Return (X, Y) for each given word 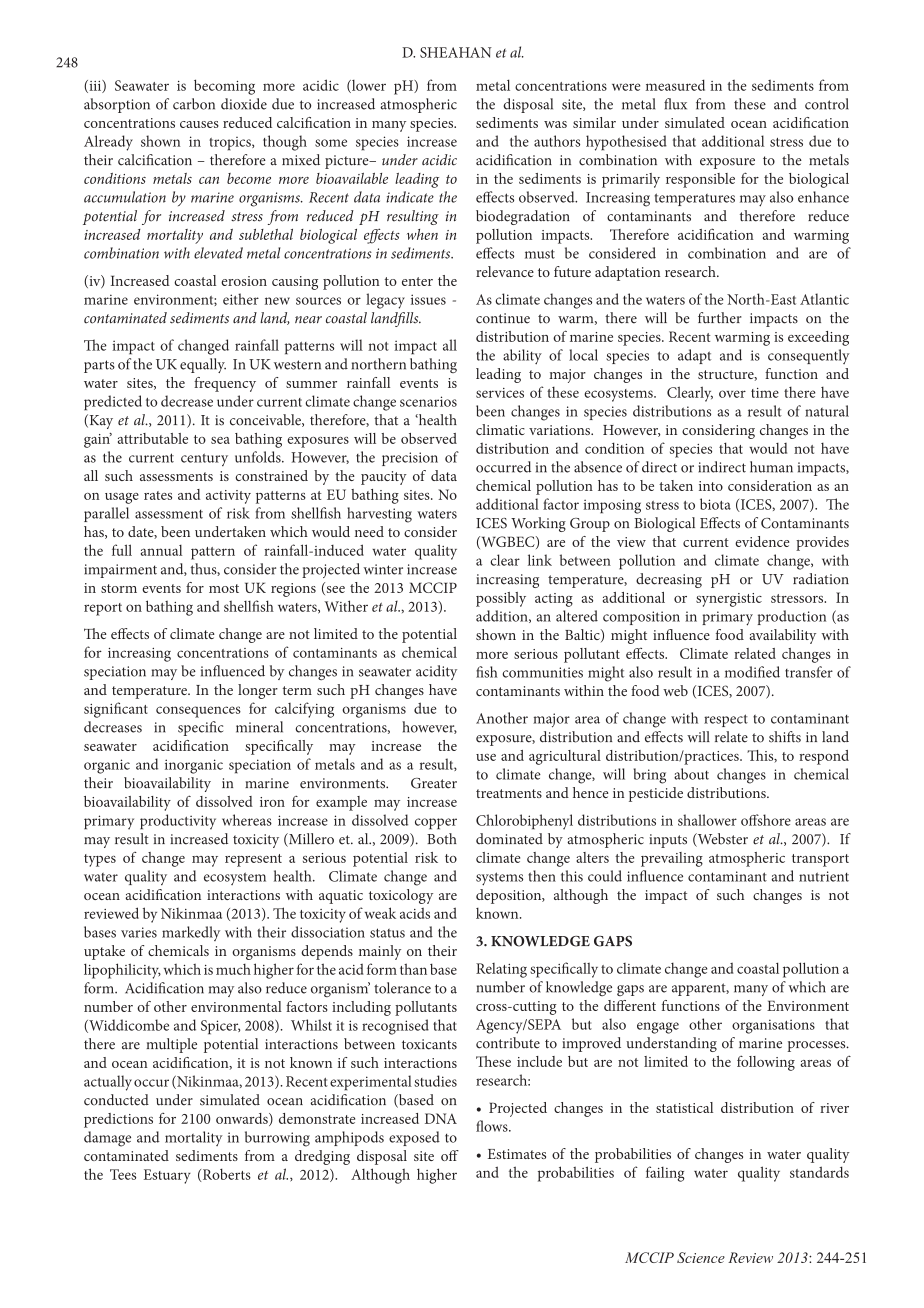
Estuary (167, 1176)
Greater (434, 783)
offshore (766, 820)
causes (199, 124)
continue (503, 318)
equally (203, 365)
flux (675, 104)
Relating (501, 970)
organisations (773, 1026)
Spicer (220, 1027)
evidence (762, 541)
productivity (178, 822)
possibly (501, 599)
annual (161, 550)
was (555, 124)
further (720, 318)
